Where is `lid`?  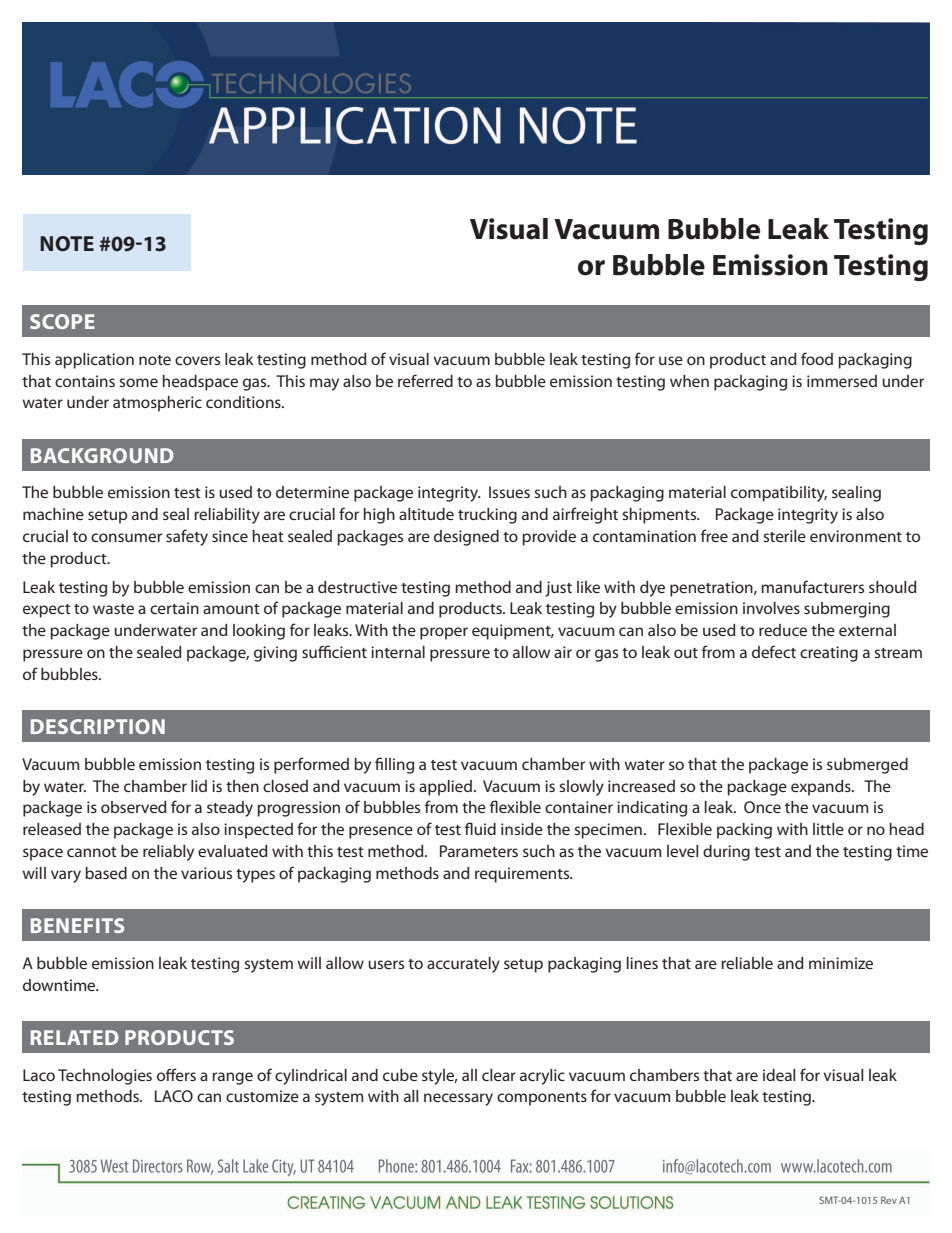 lid is located at coordinates (199, 786).
